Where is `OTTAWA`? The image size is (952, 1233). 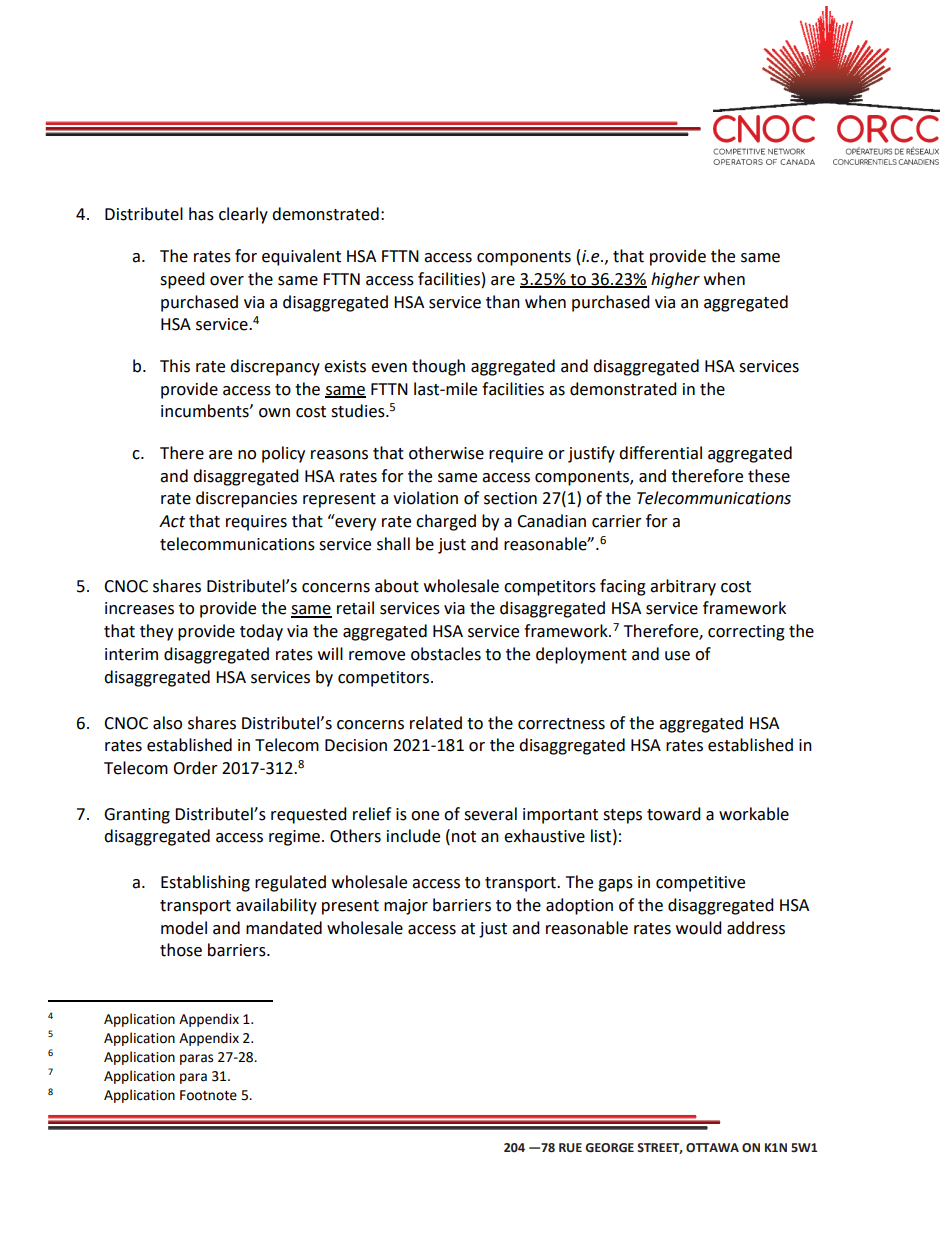
OTTAWA is located at coordinates (712, 1148).
